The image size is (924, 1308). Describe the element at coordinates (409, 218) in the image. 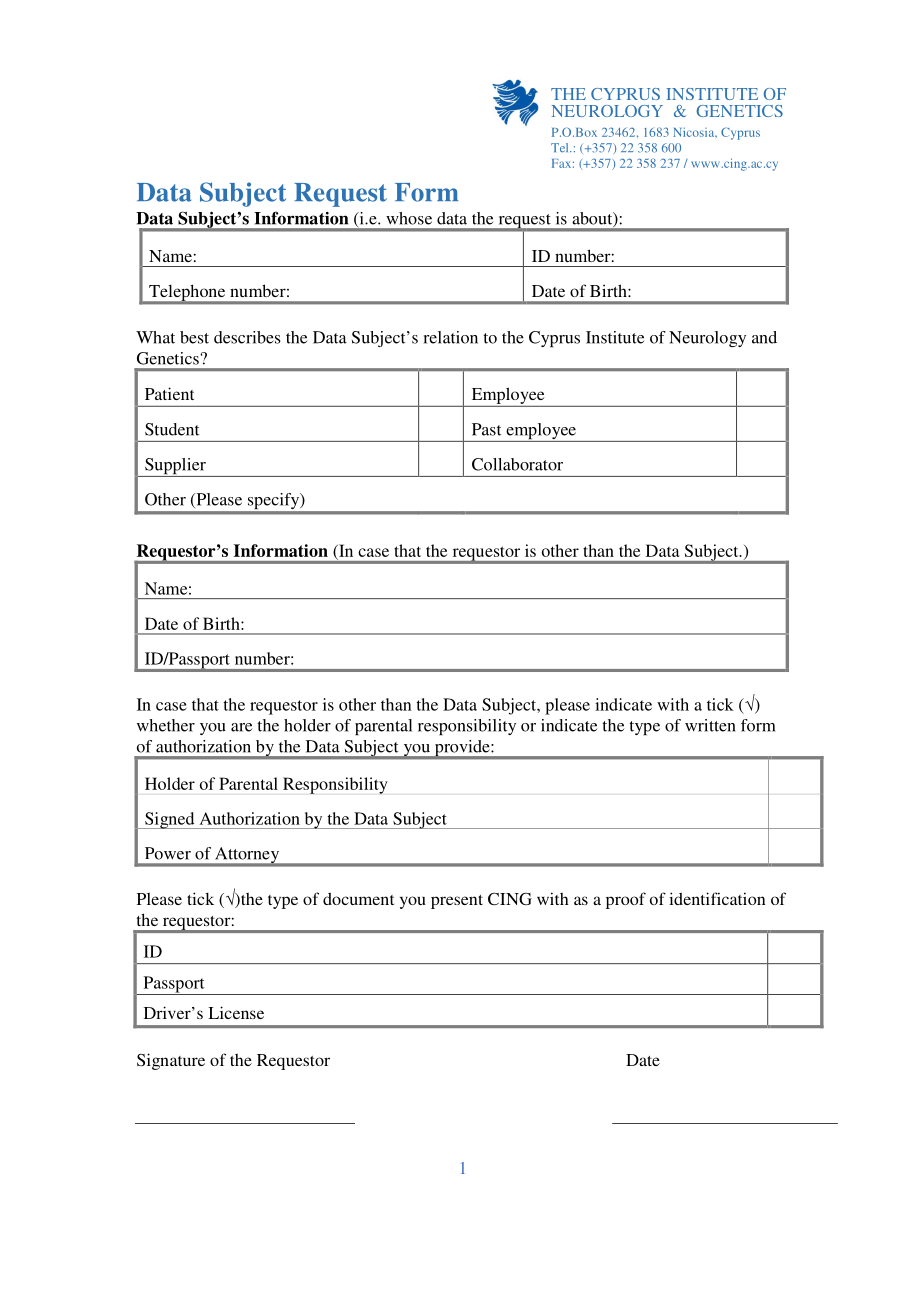

I see `whose` at that location.
